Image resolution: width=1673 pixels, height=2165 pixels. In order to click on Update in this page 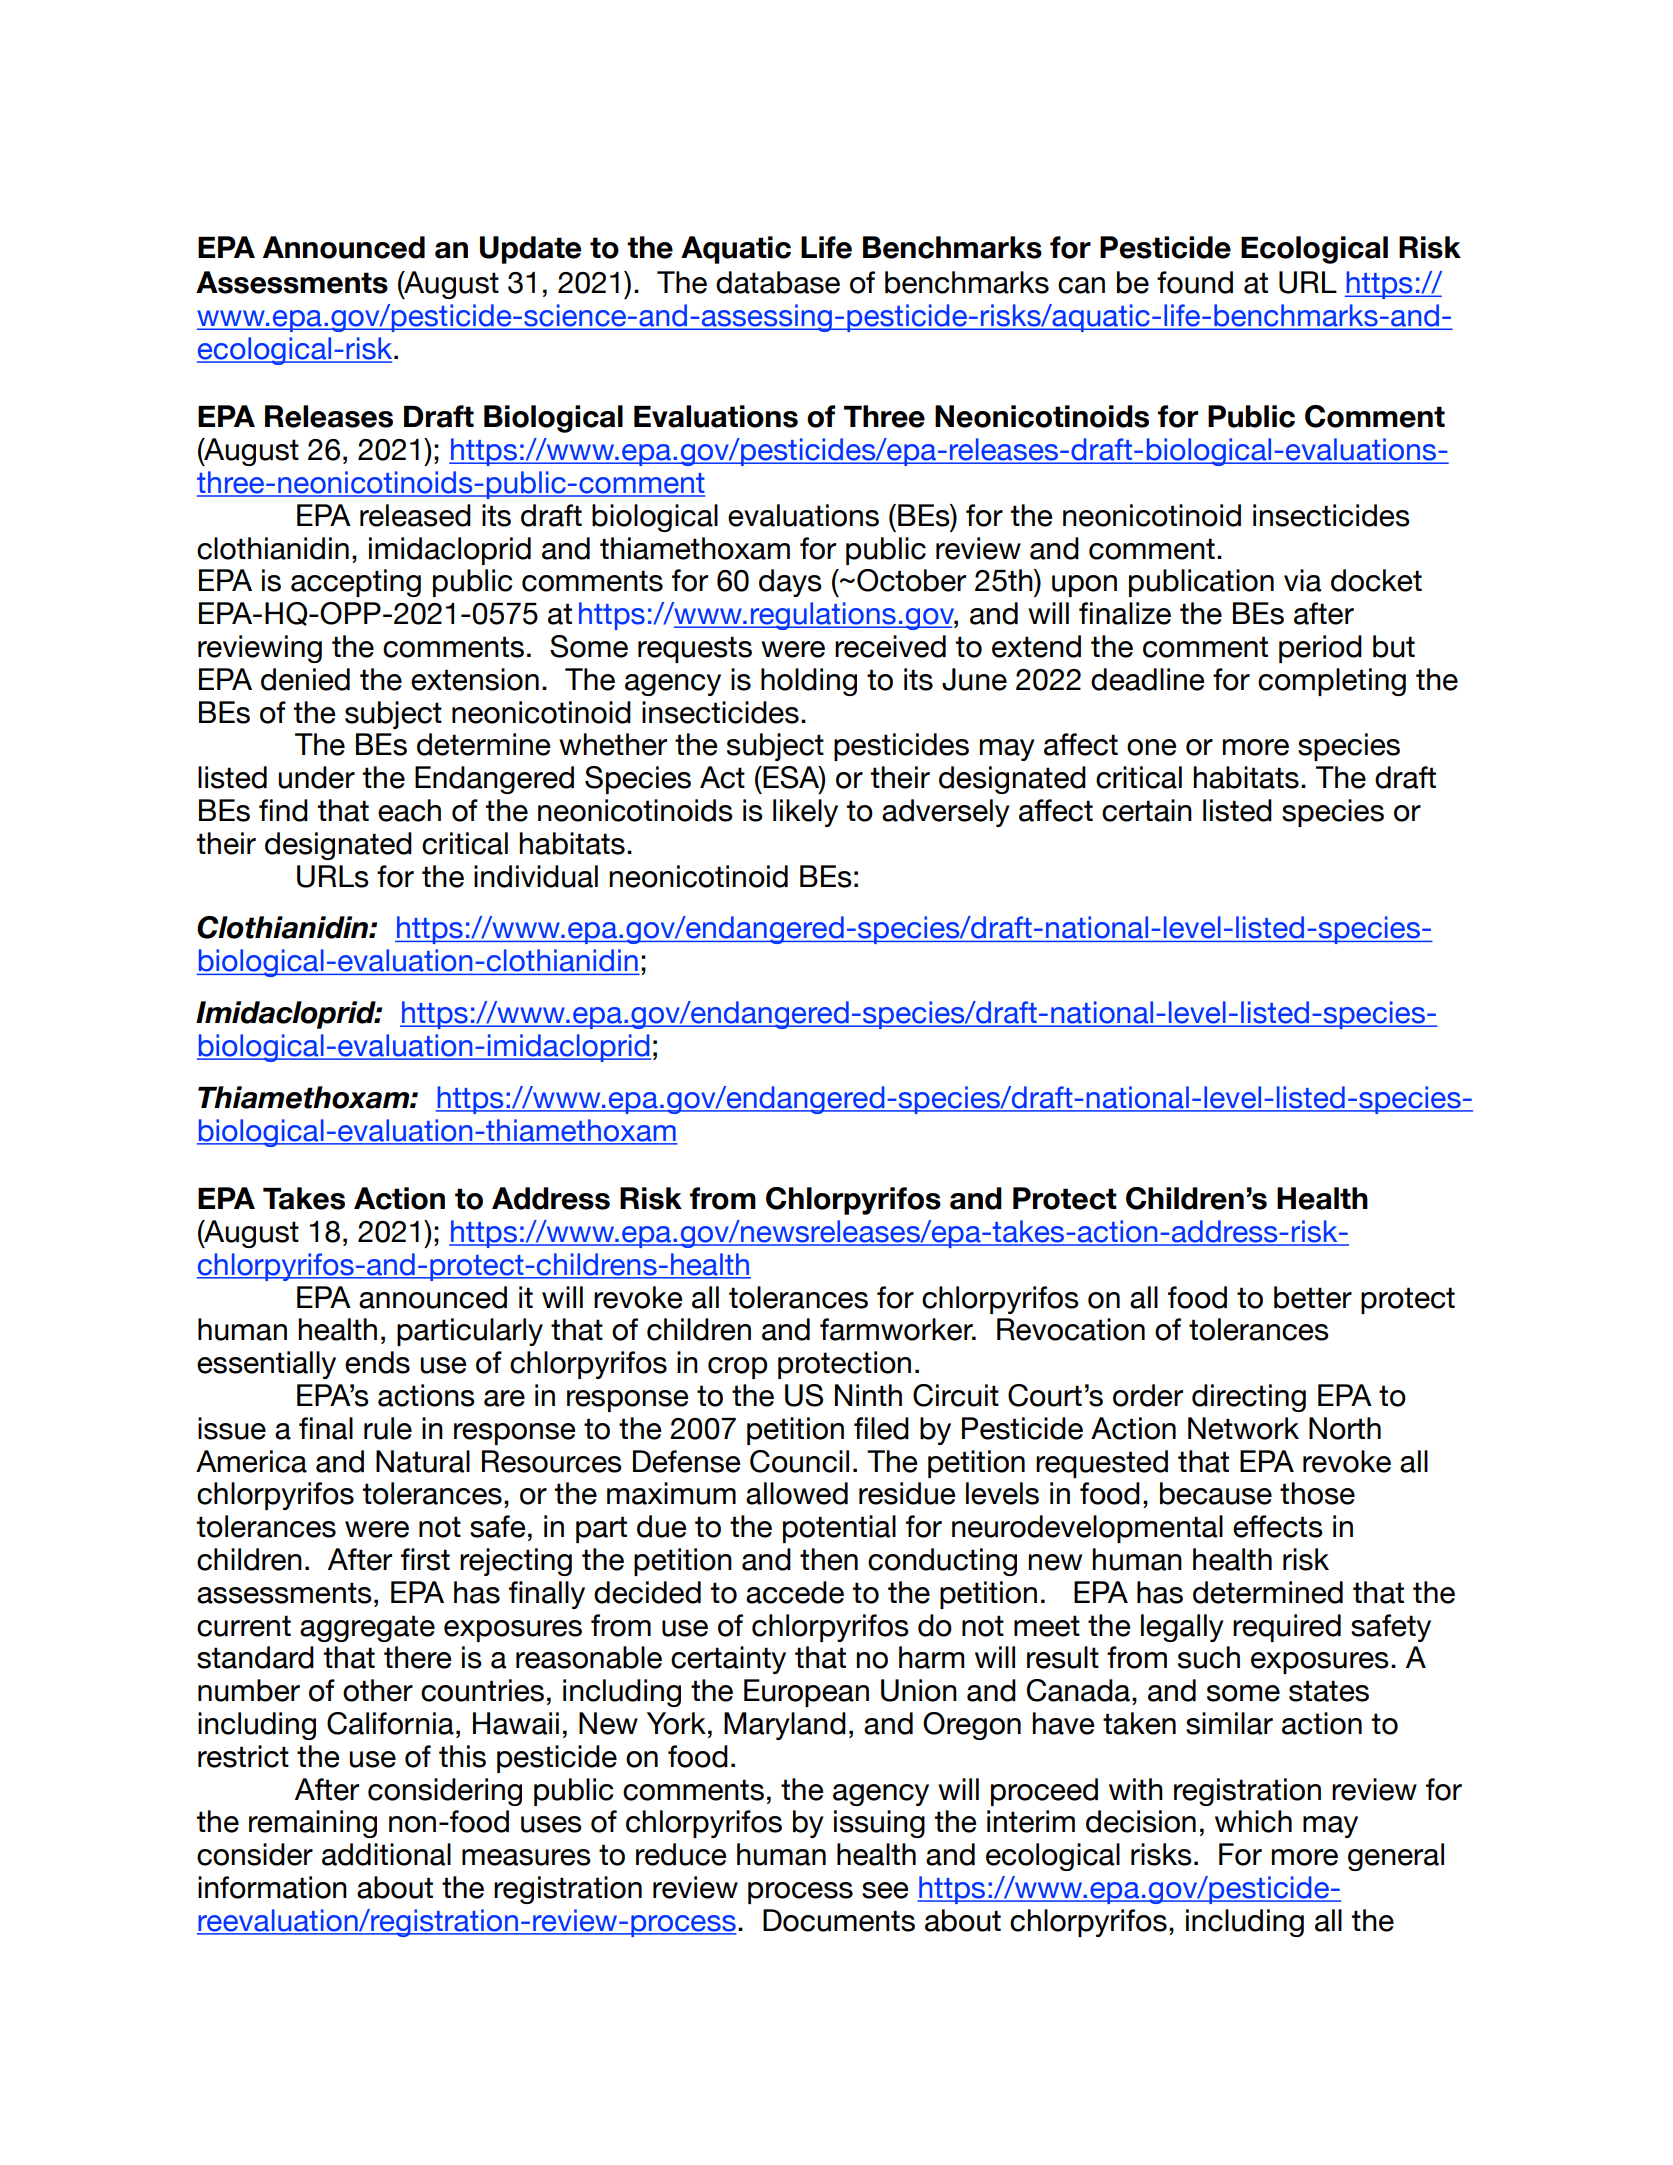, I will do `click(530, 250)`.
